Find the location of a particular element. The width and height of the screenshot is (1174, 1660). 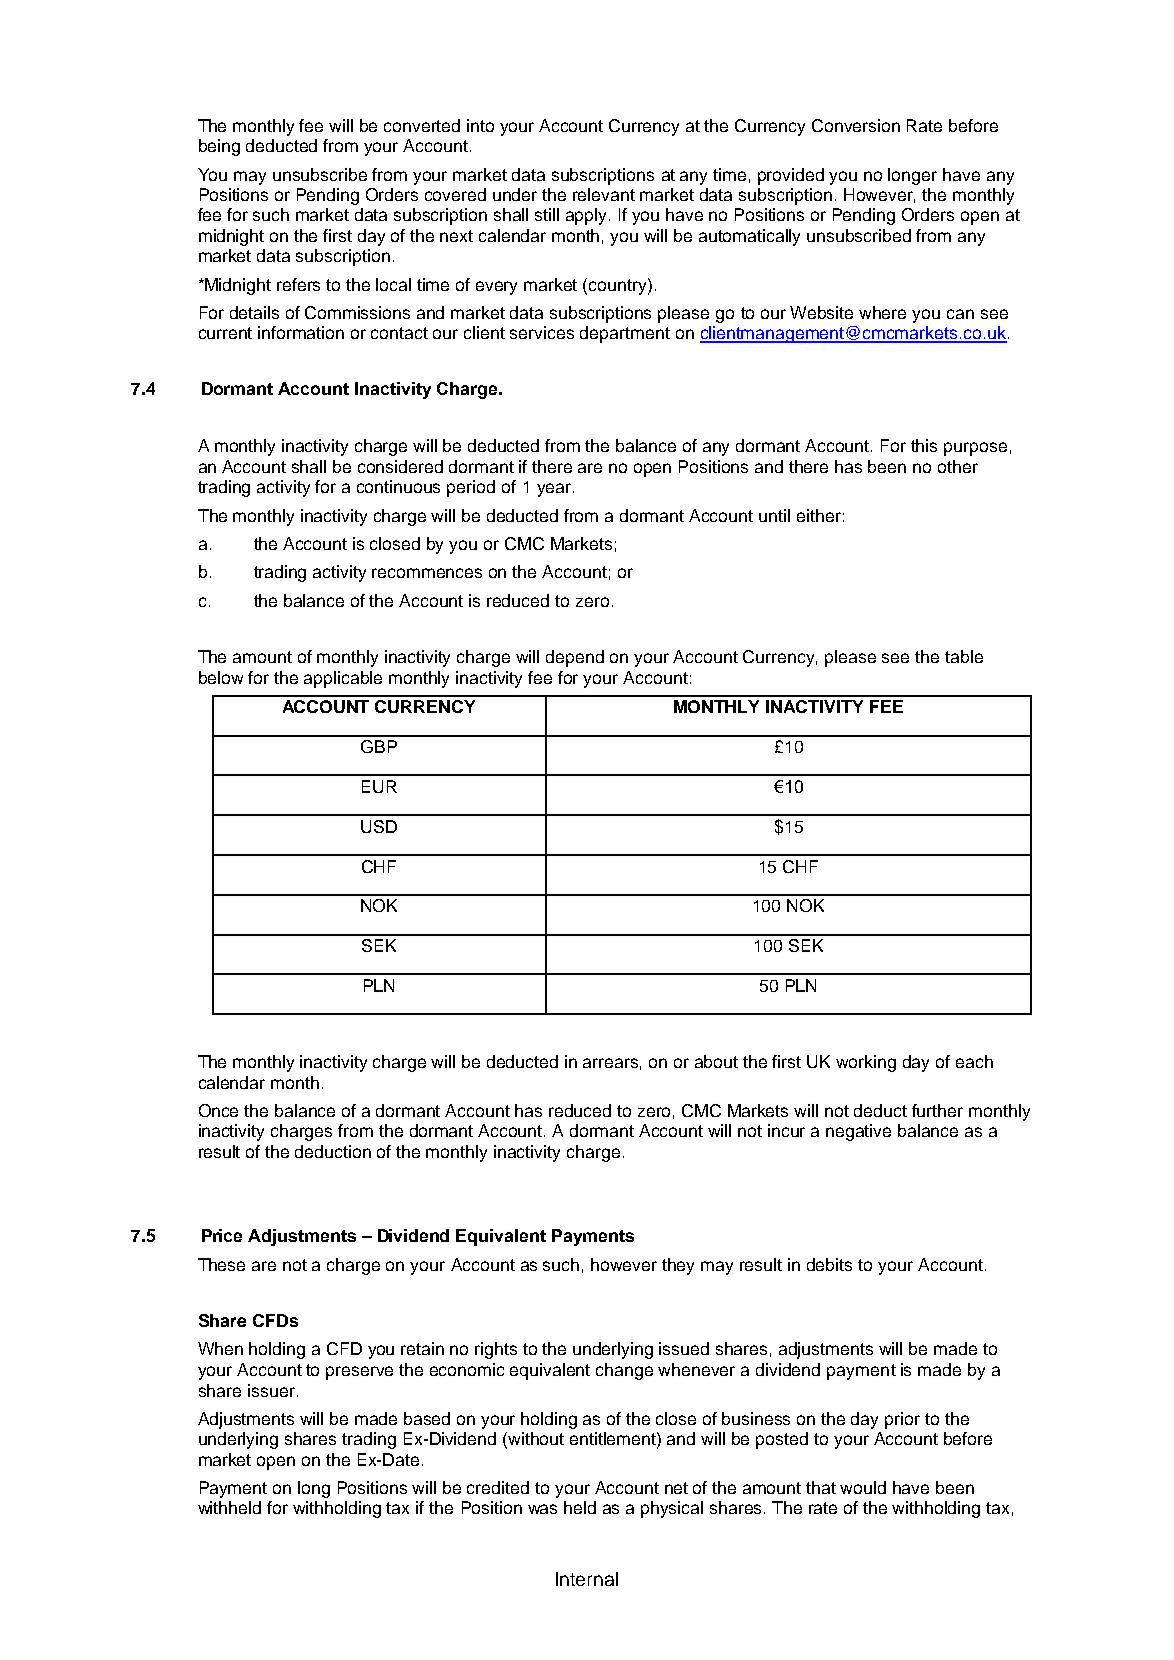

USD is located at coordinates (379, 826).
